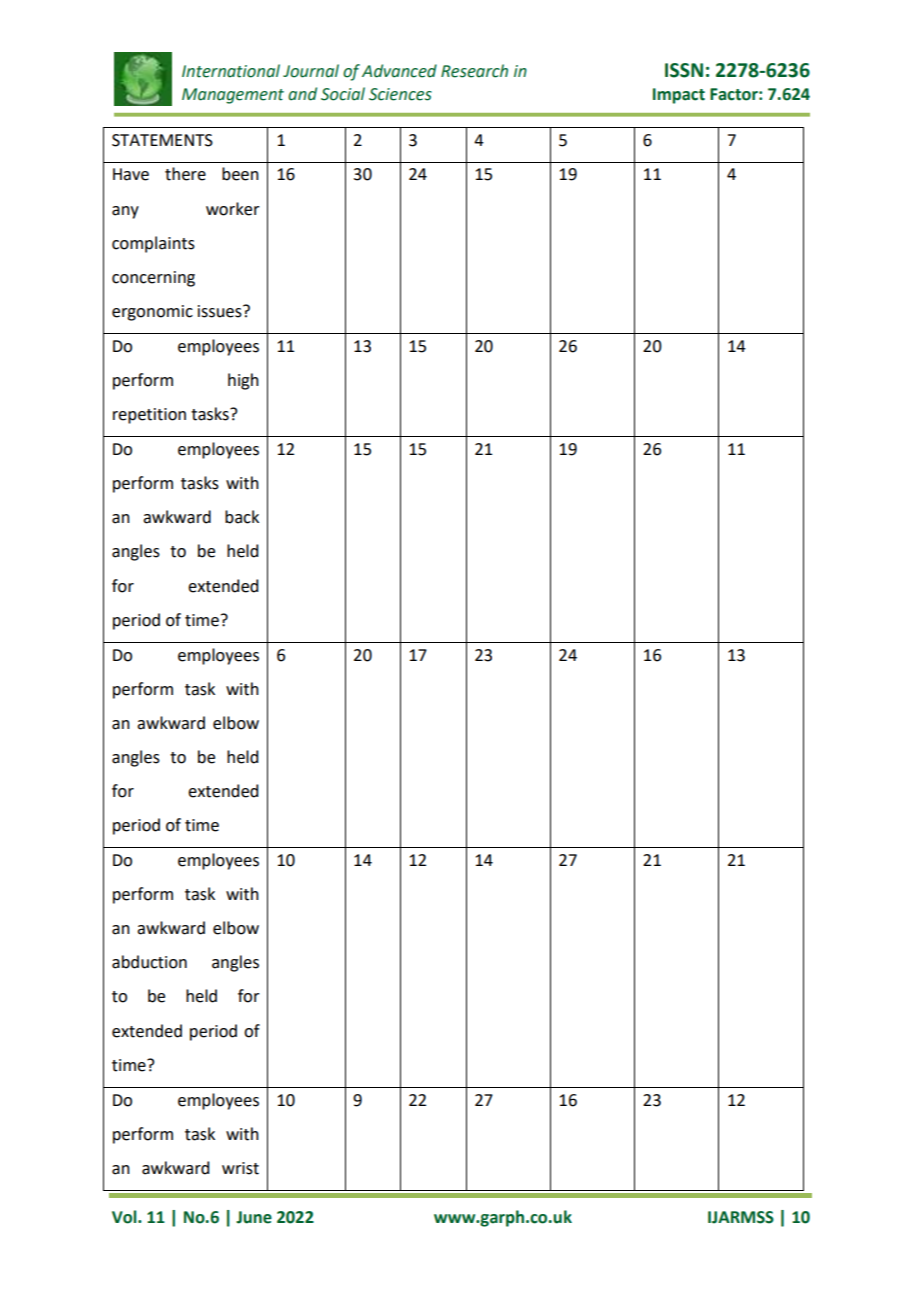 The height and width of the screenshot is (1307, 924). What do you see at coordinates (233, 96) in the screenshot?
I see `Management` at bounding box center [233, 96].
